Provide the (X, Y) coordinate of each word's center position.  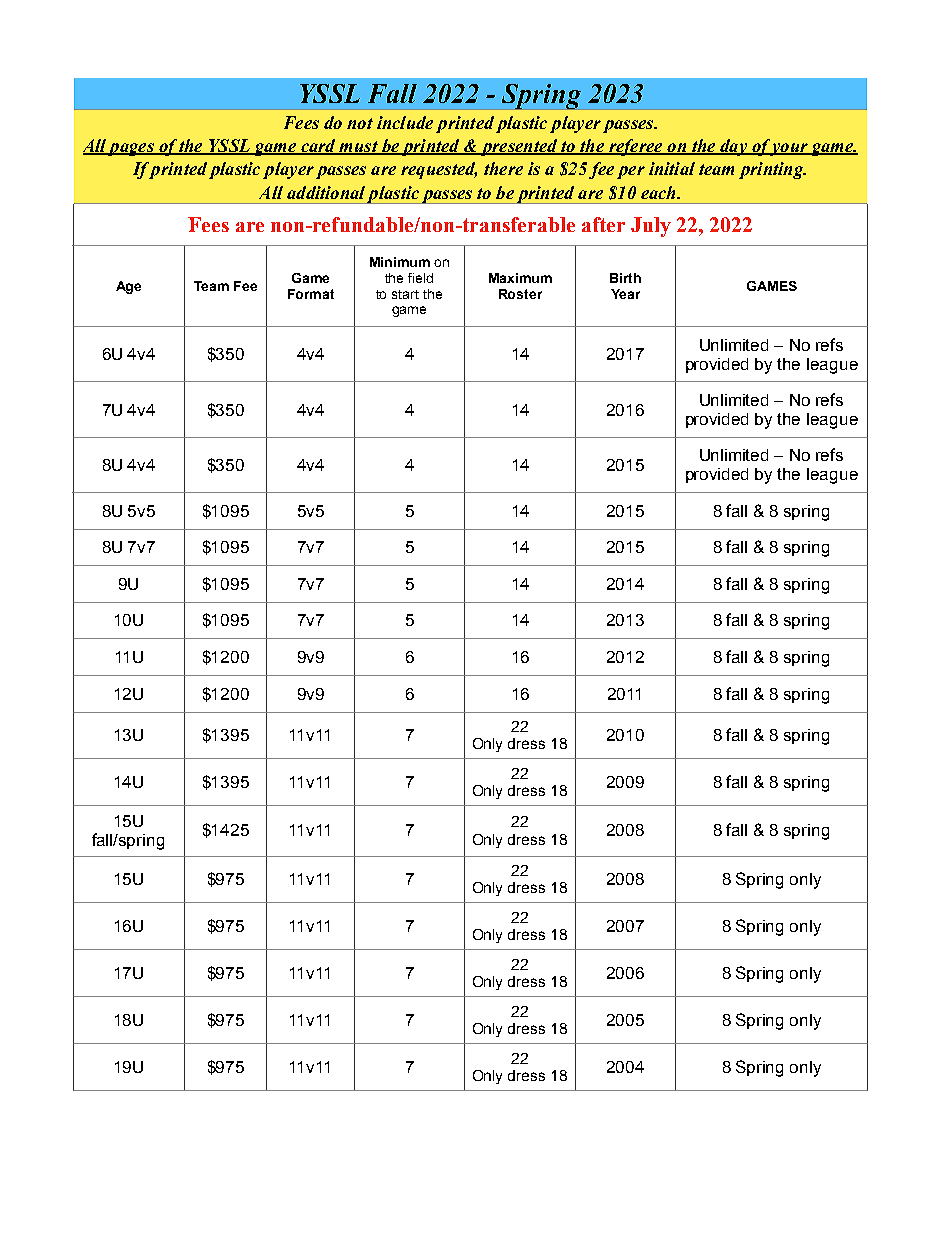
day (734, 147)
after (603, 224)
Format (311, 294)
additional (326, 192)
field (420, 278)
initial (672, 168)
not (360, 123)
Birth (625, 278)
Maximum (520, 278)
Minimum (400, 262)
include (405, 122)
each (659, 192)
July (651, 227)
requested (439, 170)
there (503, 168)
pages (131, 149)
